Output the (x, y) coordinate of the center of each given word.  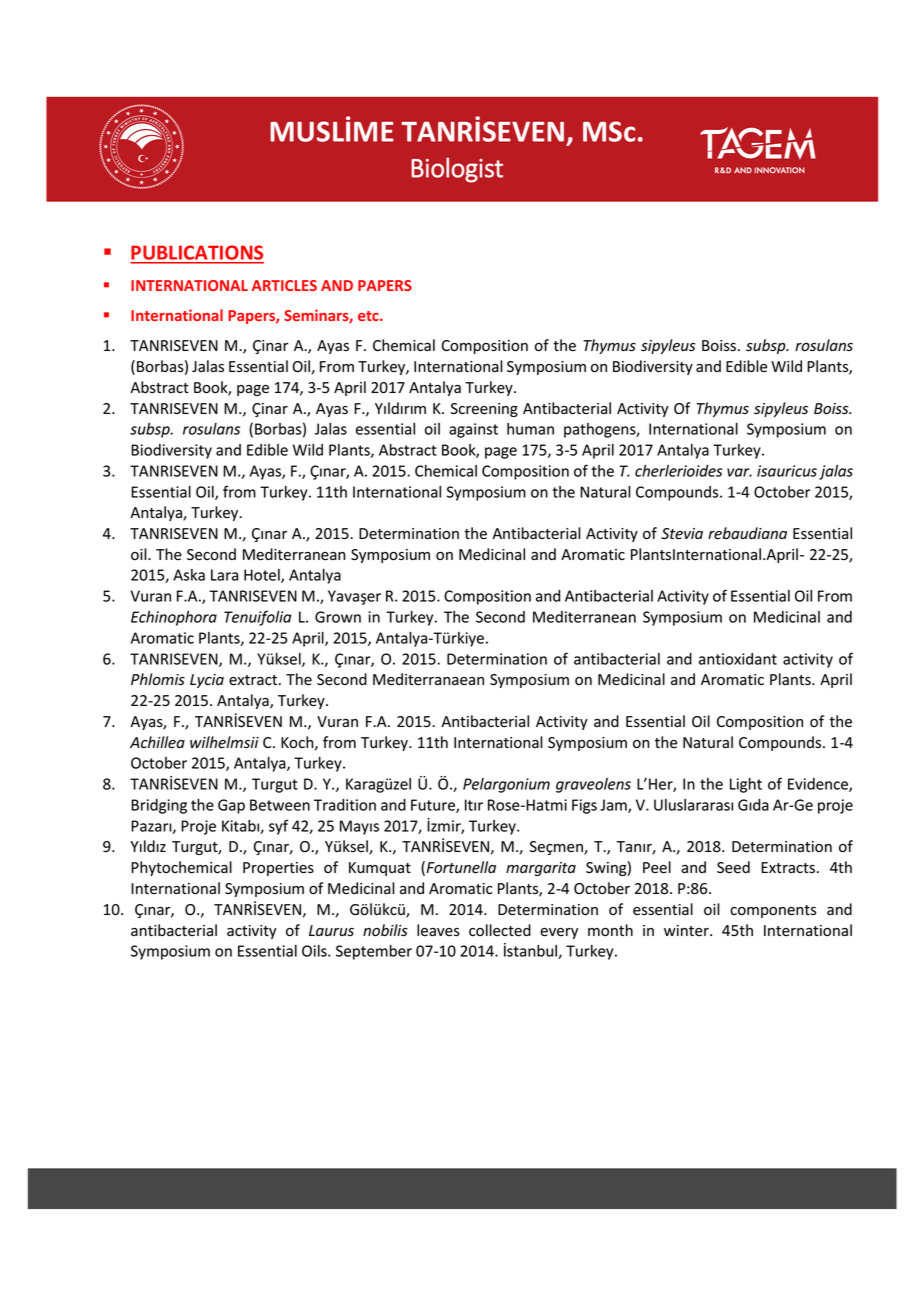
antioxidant (738, 659)
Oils (315, 951)
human (530, 429)
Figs (584, 806)
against (473, 430)
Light (746, 785)
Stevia (682, 534)
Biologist (457, 170)
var (739, 472)
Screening (484, 410)
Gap (231, 806)
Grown (338, 617)
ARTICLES (284, 285)
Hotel (263, 576)
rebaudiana (747, 533)
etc (369, 316)
